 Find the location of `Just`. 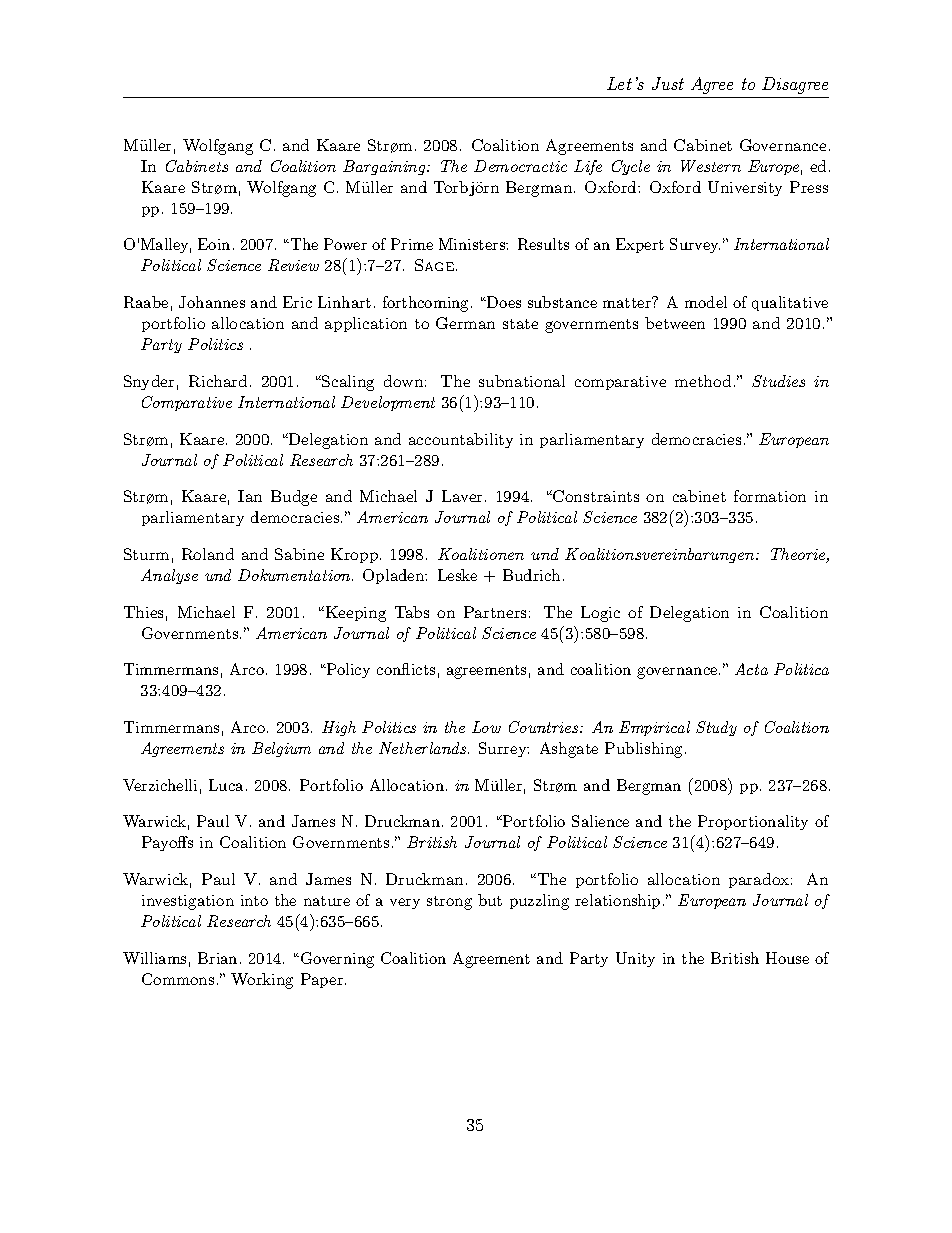

Just is located at coordinates (668, 83).
